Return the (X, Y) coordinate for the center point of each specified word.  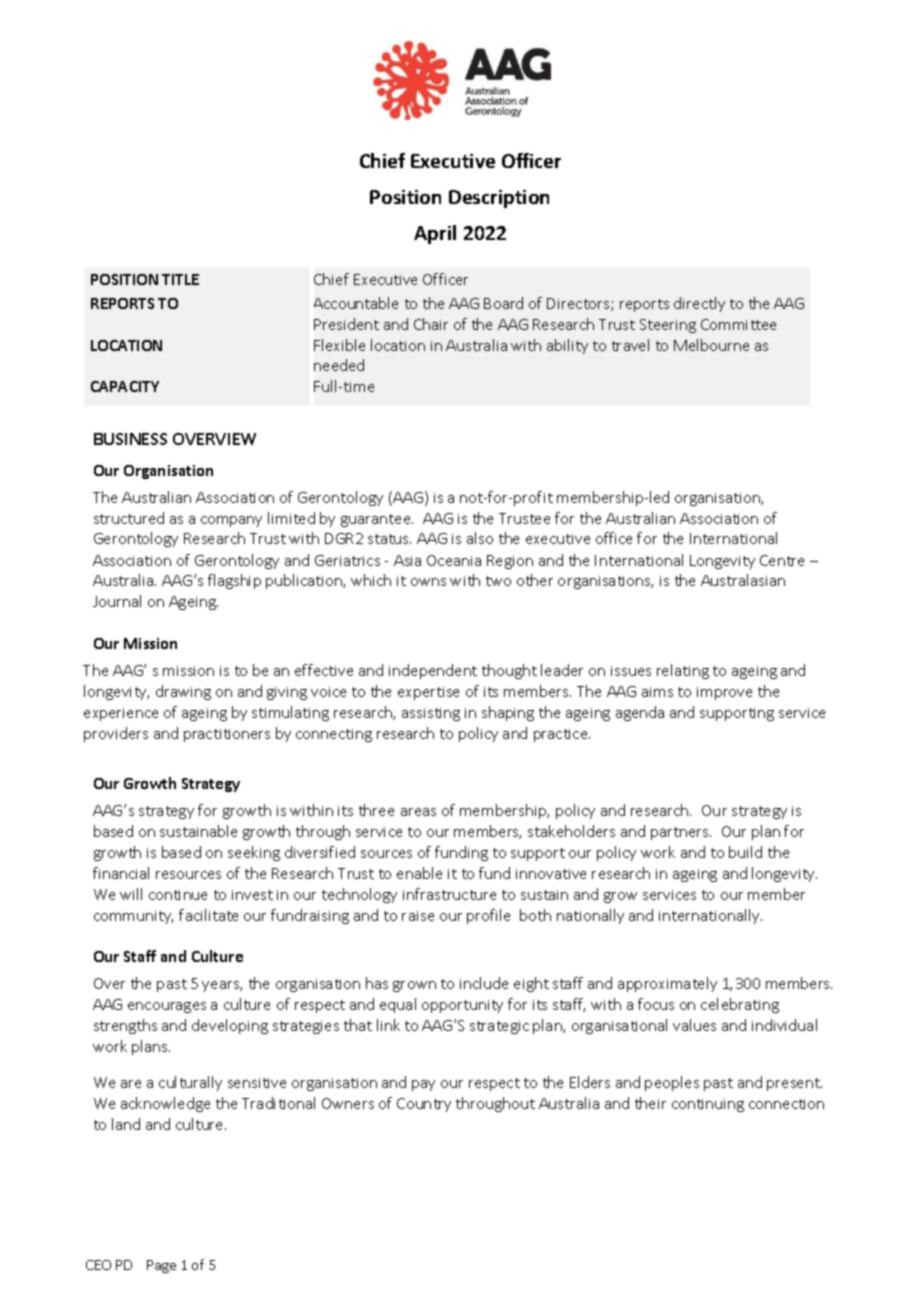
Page (161, 1266)
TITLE (180, 279)
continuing (708, 1105)
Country (424, 1105)
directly (699, 304)
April (435, 234)
